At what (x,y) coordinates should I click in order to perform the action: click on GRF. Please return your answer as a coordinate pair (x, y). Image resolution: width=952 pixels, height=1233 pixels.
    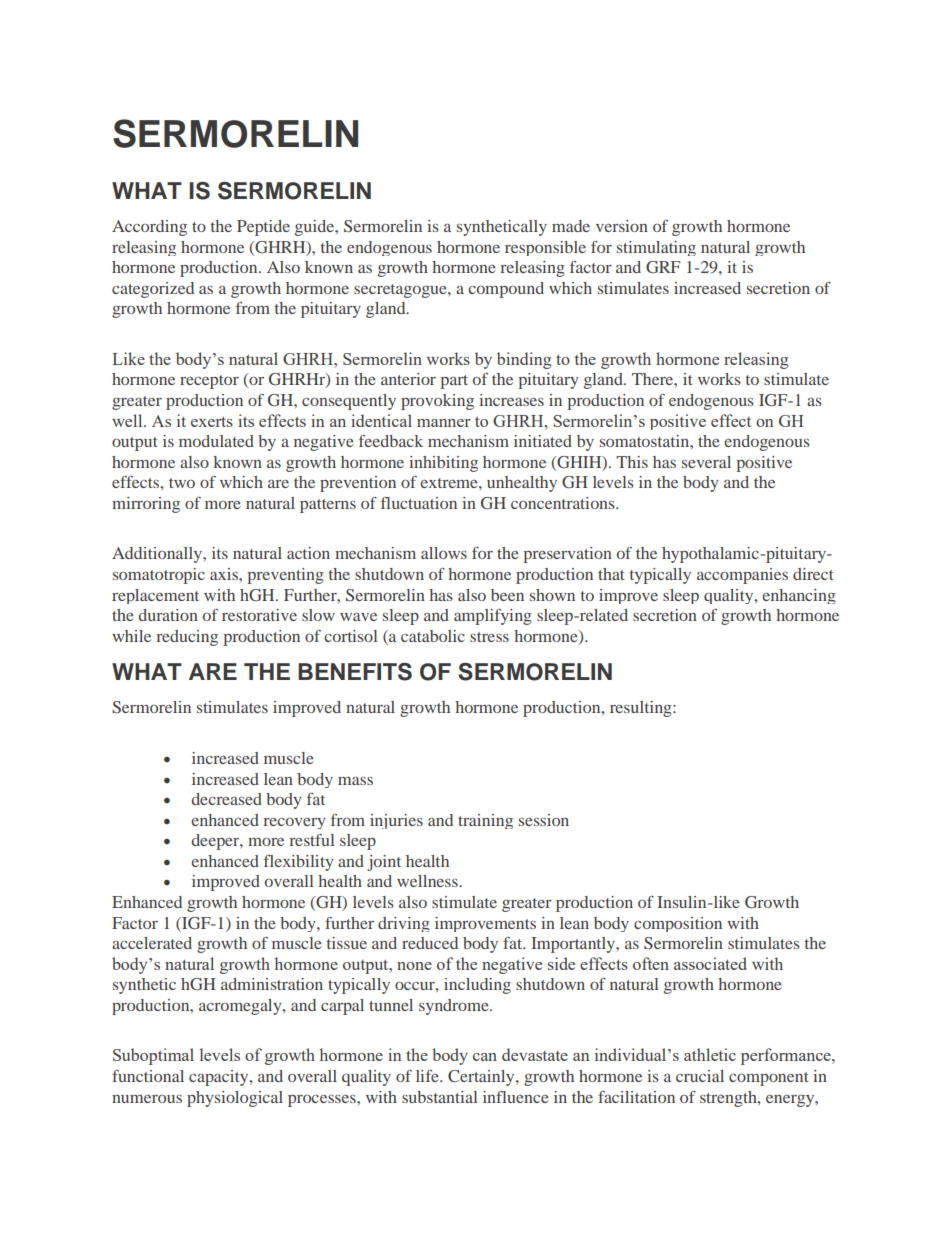
    Looking at the image, I should click on (663, 267).
